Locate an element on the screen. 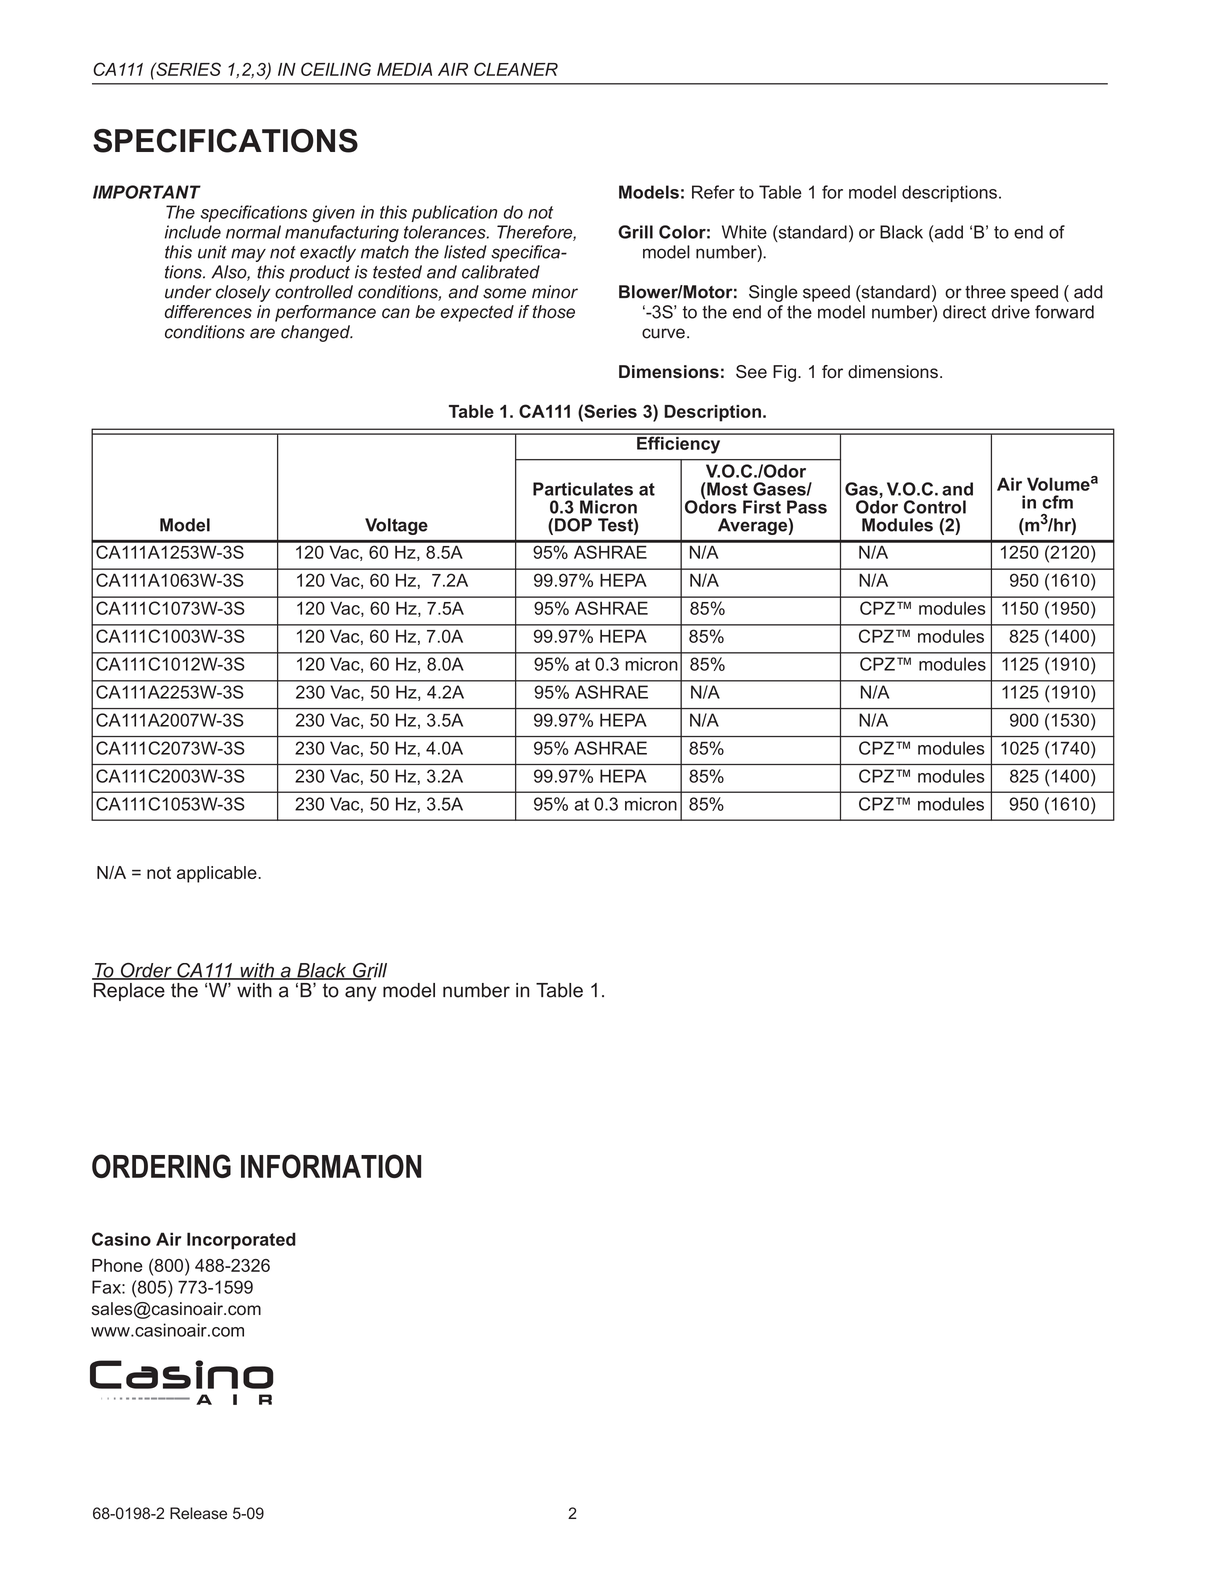  Voltage is located at coordinates (396, 526).
